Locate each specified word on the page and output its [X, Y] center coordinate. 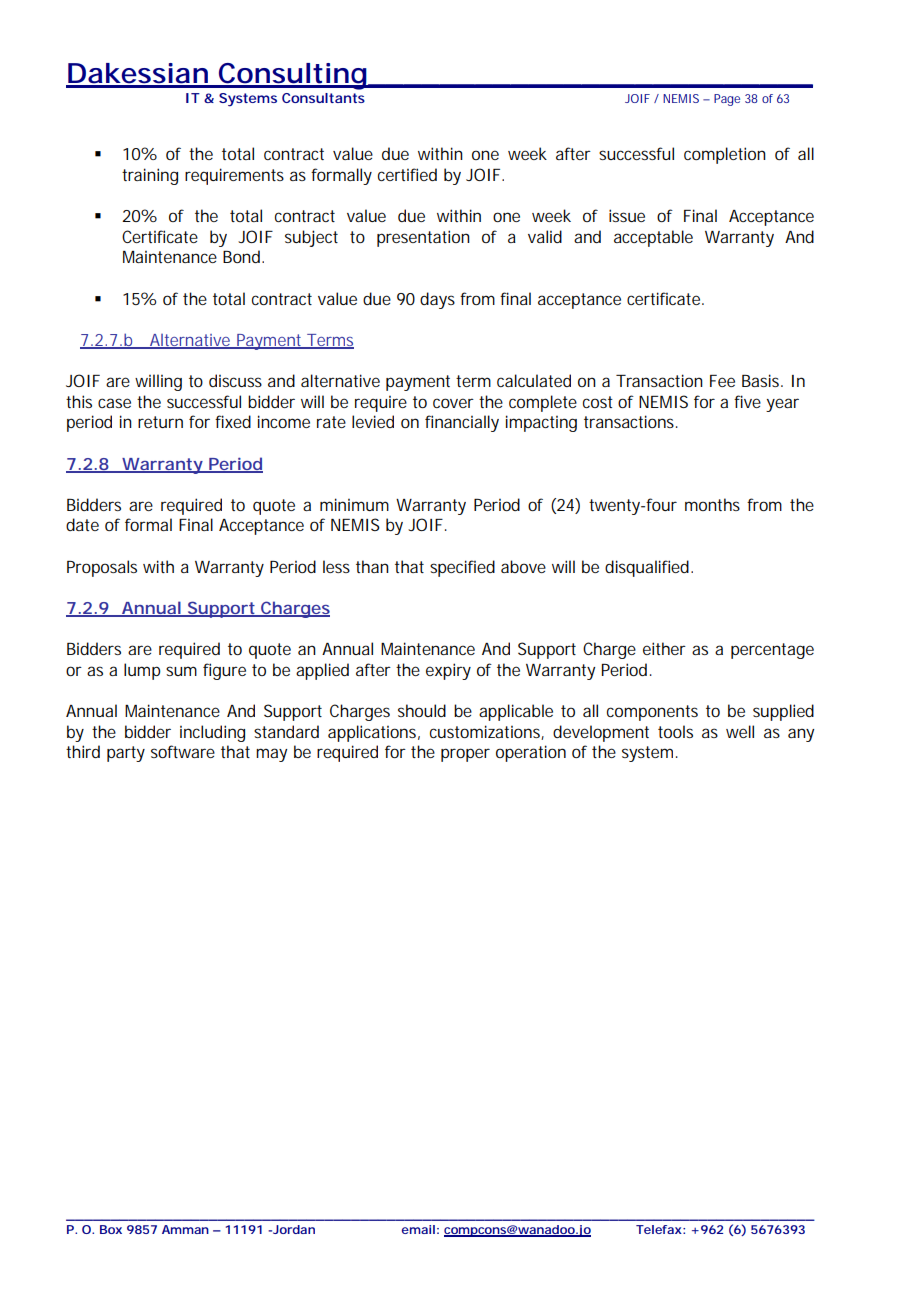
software [183, 751]
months [712, 504]
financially [462, 423]
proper [465, 755]
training [150, 176]
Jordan [292, 1229]
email [418, 1229]
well [740, 731]
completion [725, 155]
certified [407, 174]
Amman [185, 1229]
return [160, 422]
